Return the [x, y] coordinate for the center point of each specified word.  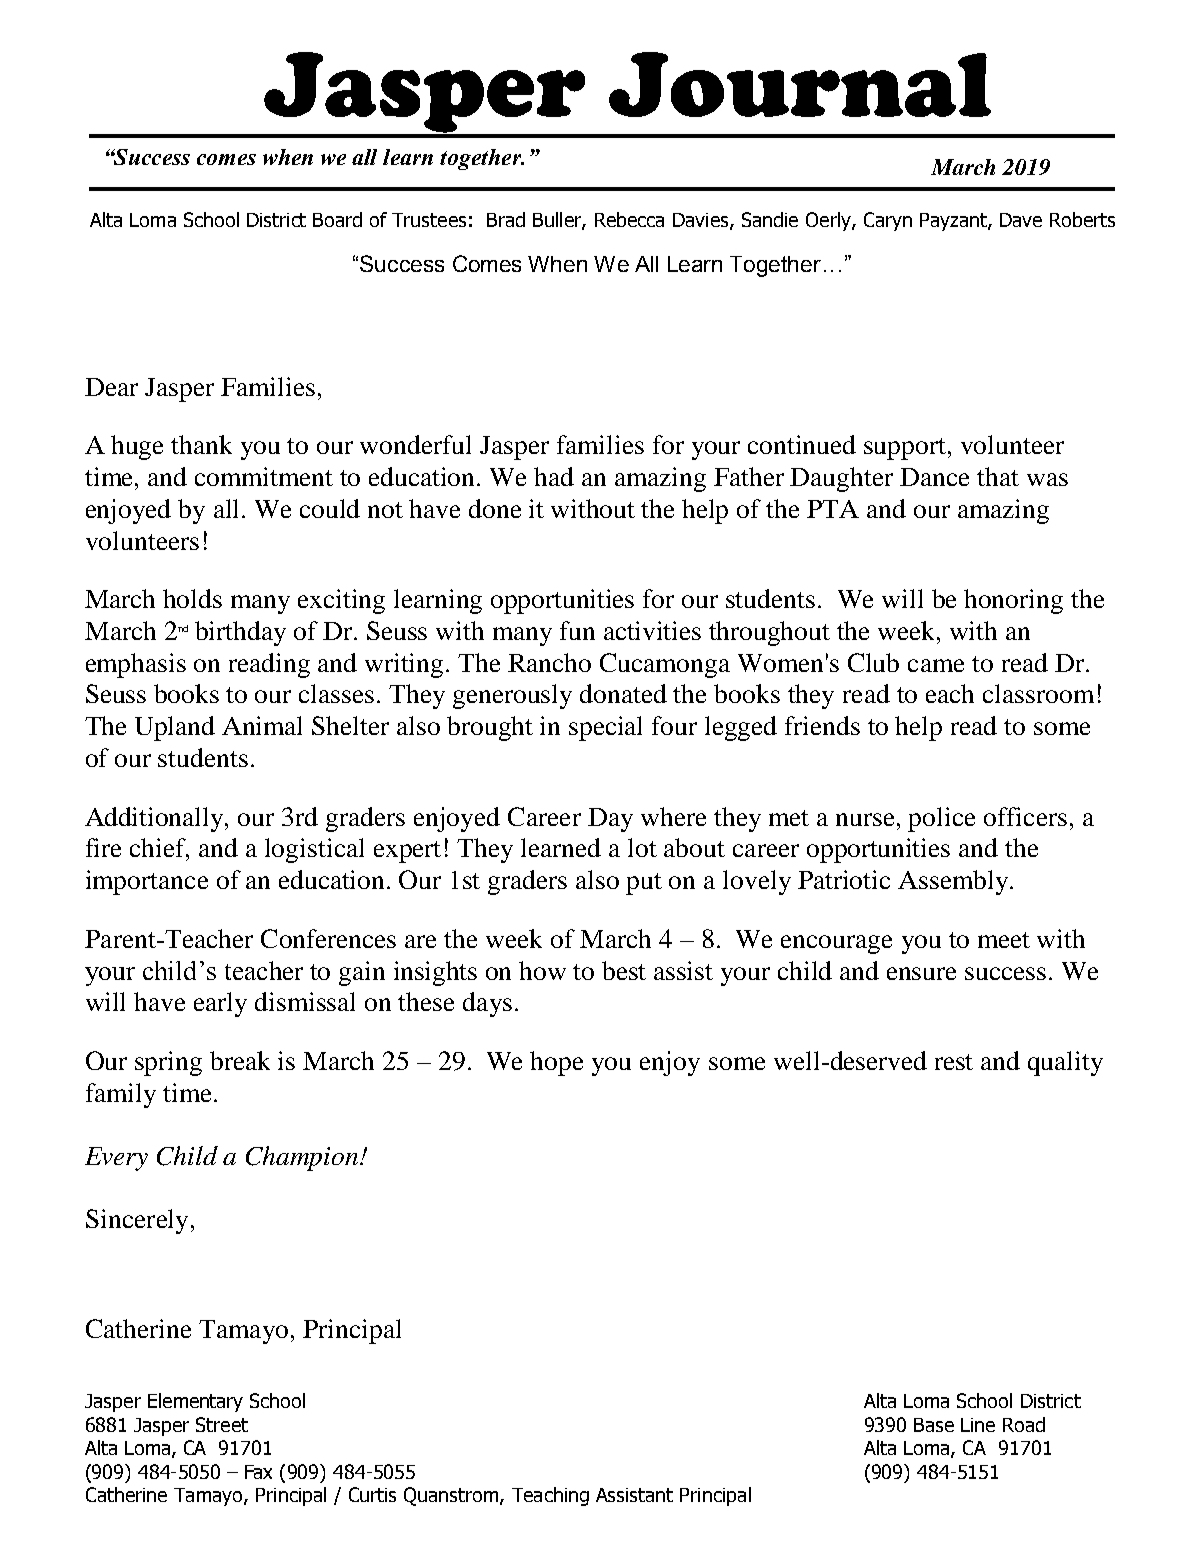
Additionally [155, 819]
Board [337, 219]
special [605, 728]
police [941, 819]
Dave [1021, 220]
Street [222, 1424]
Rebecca [629, 219]
